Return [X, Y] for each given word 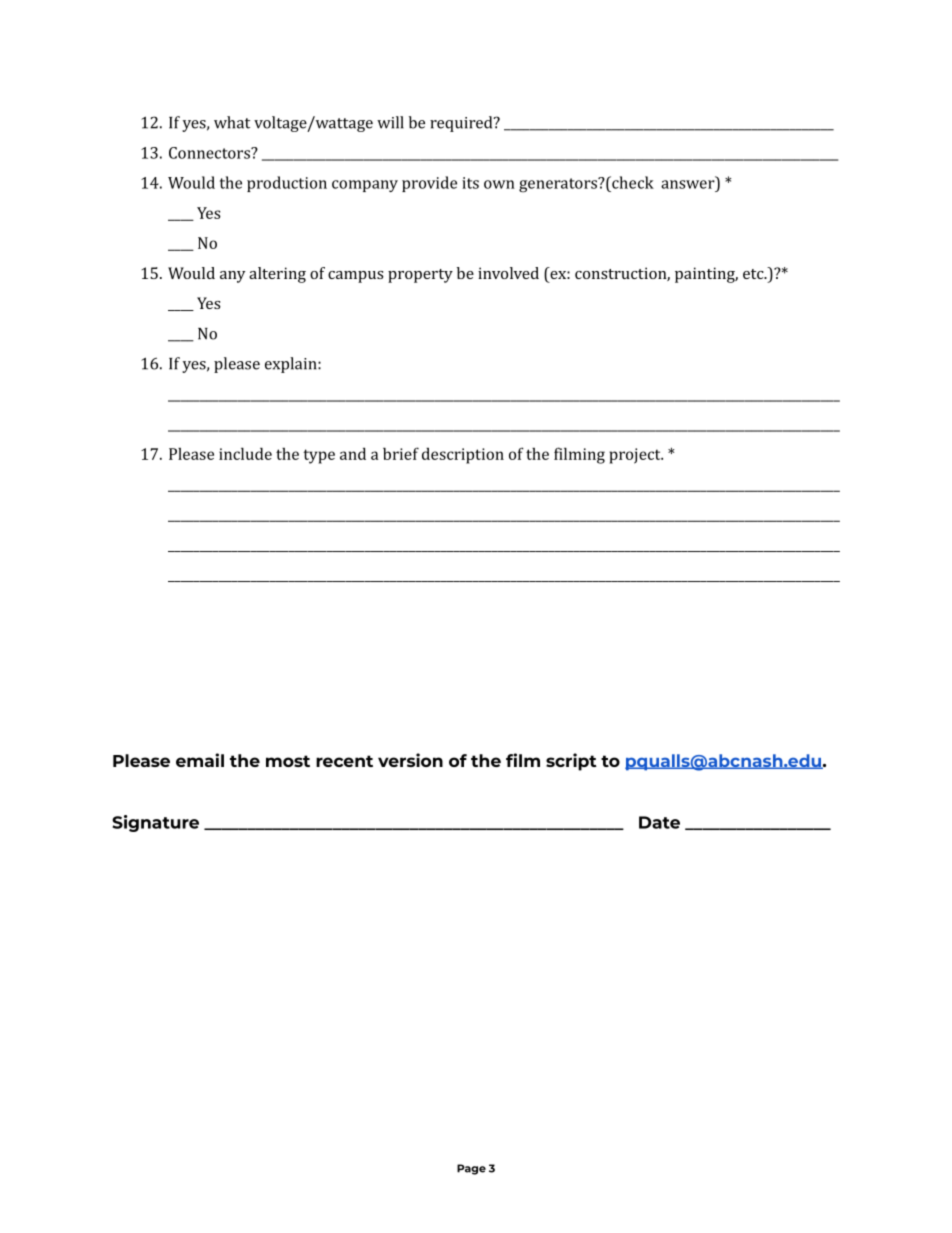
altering [277, 275]
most [288, 761]
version [410, 760]
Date [659, 822]
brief [401, 453]
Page [471, 1169]
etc [754, 274]
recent [344, 761]
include [245, 453]
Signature [155, 823]
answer [688, 184]
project [636, 456]
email [200, 760]
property [420, 276]
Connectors [210, 153]
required [462, 124]
